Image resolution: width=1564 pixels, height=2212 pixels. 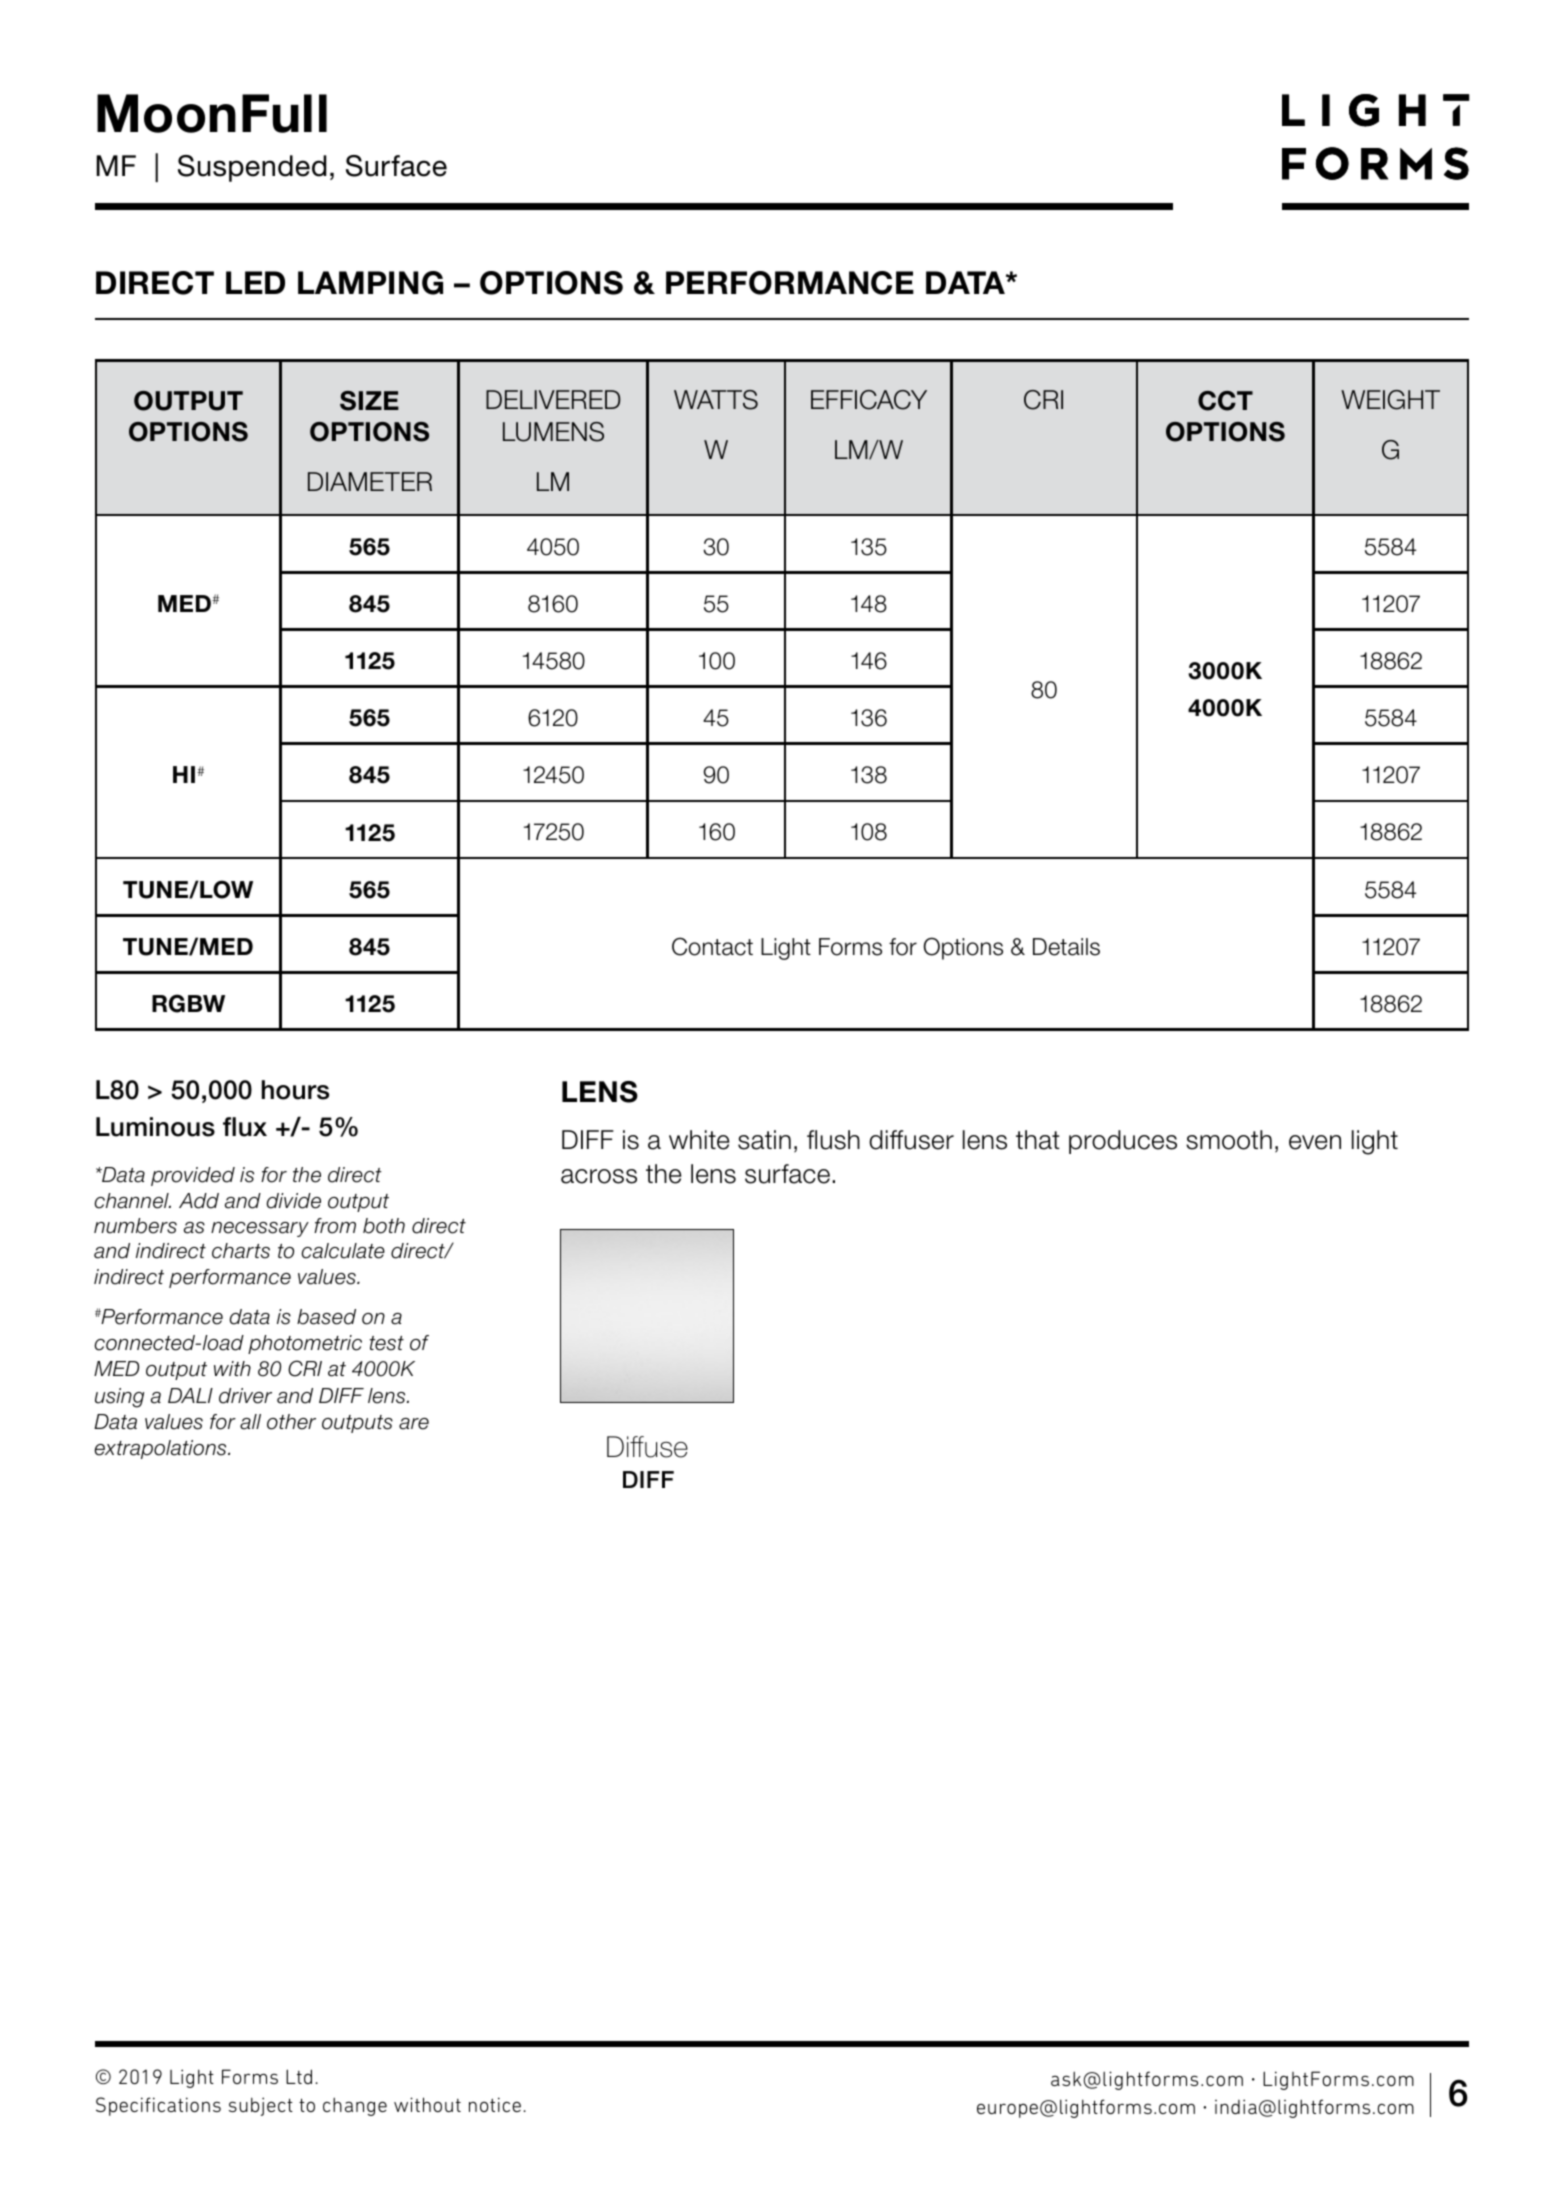 I want to click on WATTS, so click(x=716, y=400).
